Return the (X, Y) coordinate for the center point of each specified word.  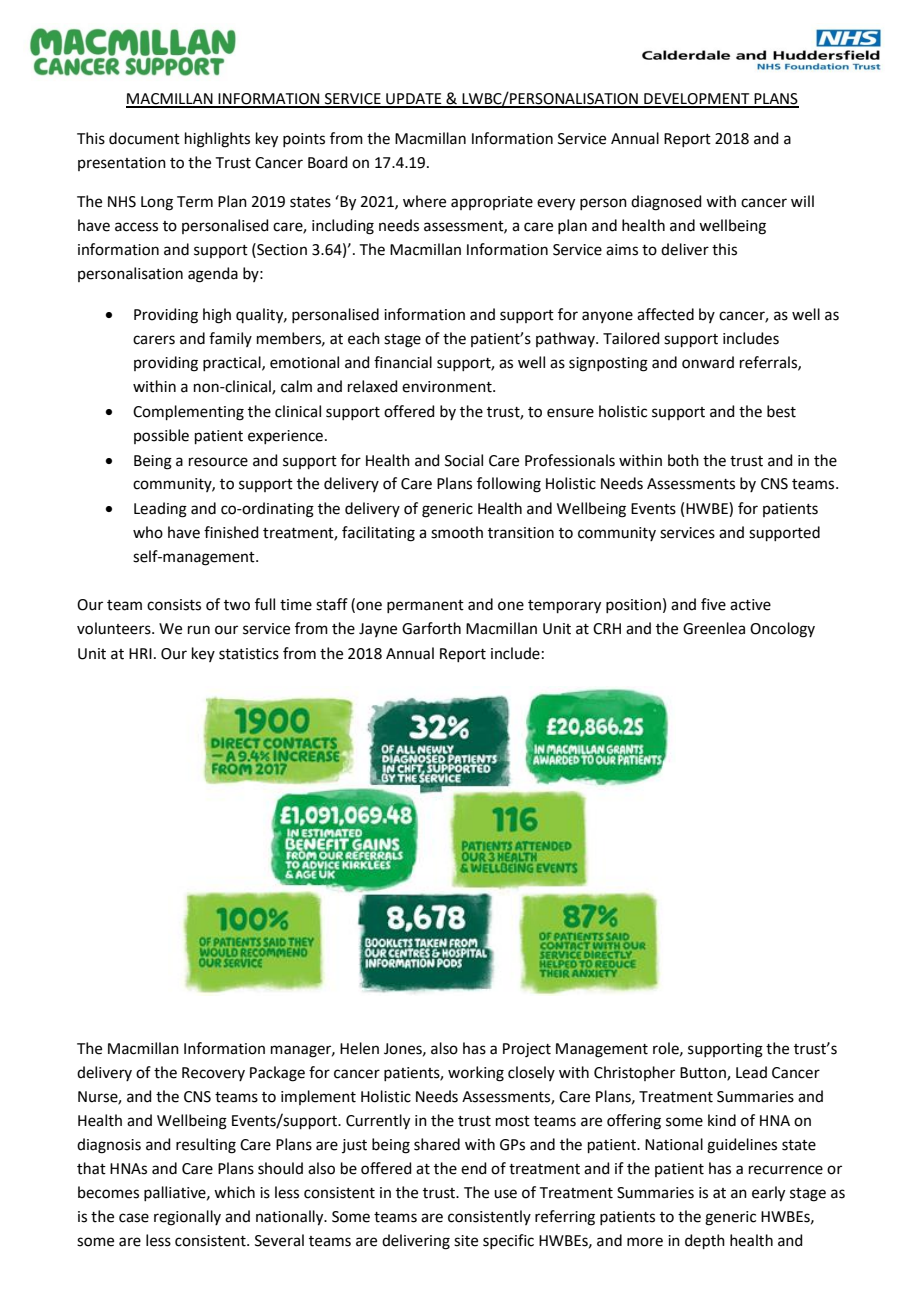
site (466, 1241)
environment (448, 387)
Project (527, 1050)
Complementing (188, 413)
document (144, 138)
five (713, 604)
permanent (425, 606)
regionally (187, 1218)
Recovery (213, 1074)
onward (708, 362)
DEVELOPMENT (697, 100)
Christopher (634, 1073)
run (199, 630)
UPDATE (414, 100)
